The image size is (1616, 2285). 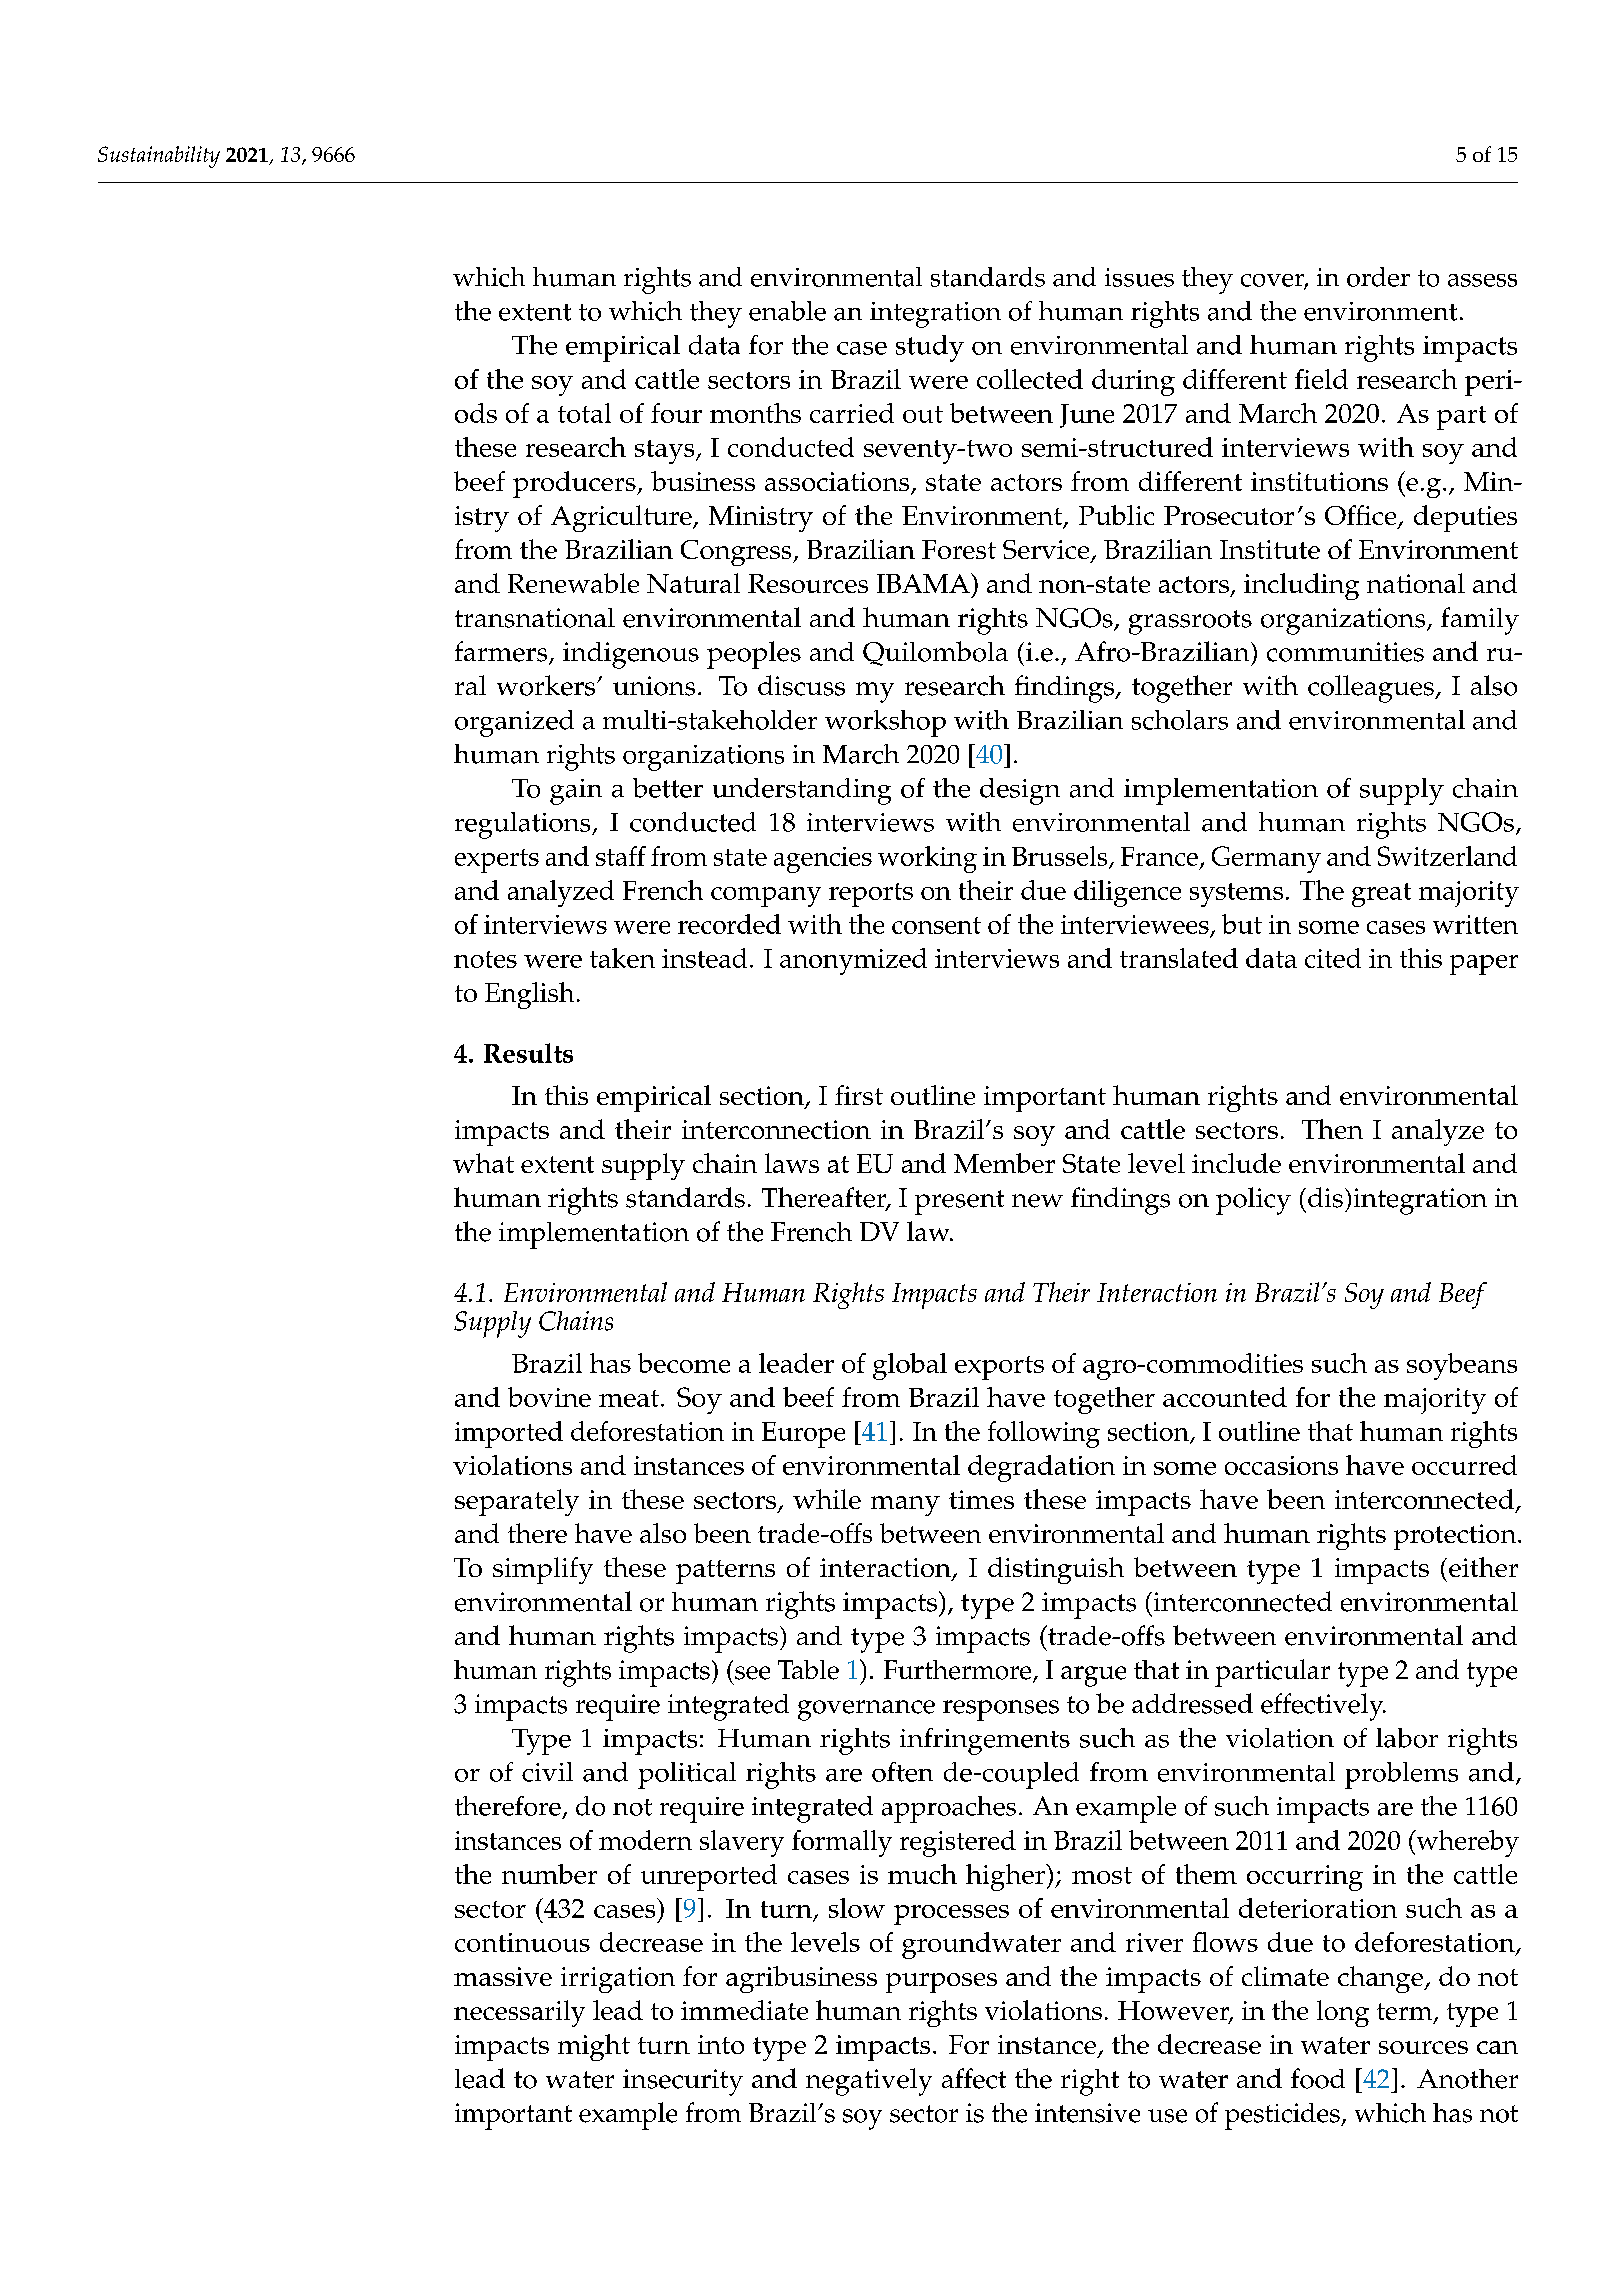 I want to click on Then, so click(x=1332, y=1129).
